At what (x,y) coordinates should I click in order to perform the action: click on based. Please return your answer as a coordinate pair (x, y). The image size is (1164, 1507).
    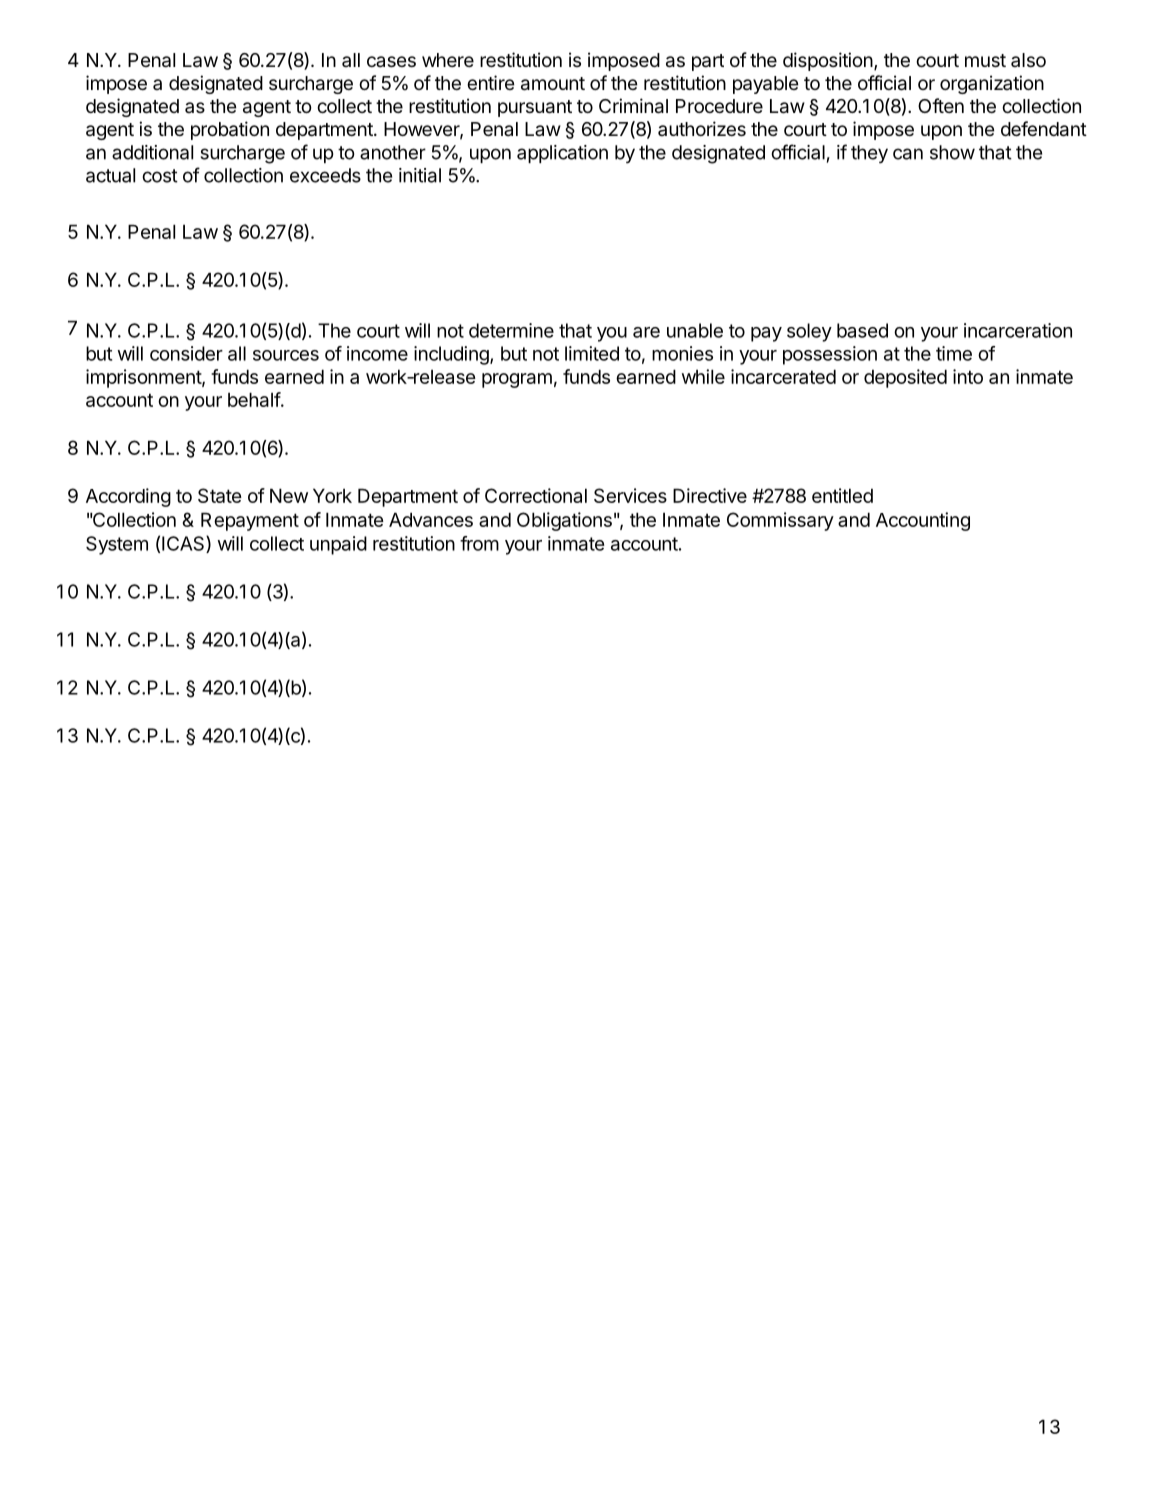
    Looking at the image, I should click on (862, 330).
